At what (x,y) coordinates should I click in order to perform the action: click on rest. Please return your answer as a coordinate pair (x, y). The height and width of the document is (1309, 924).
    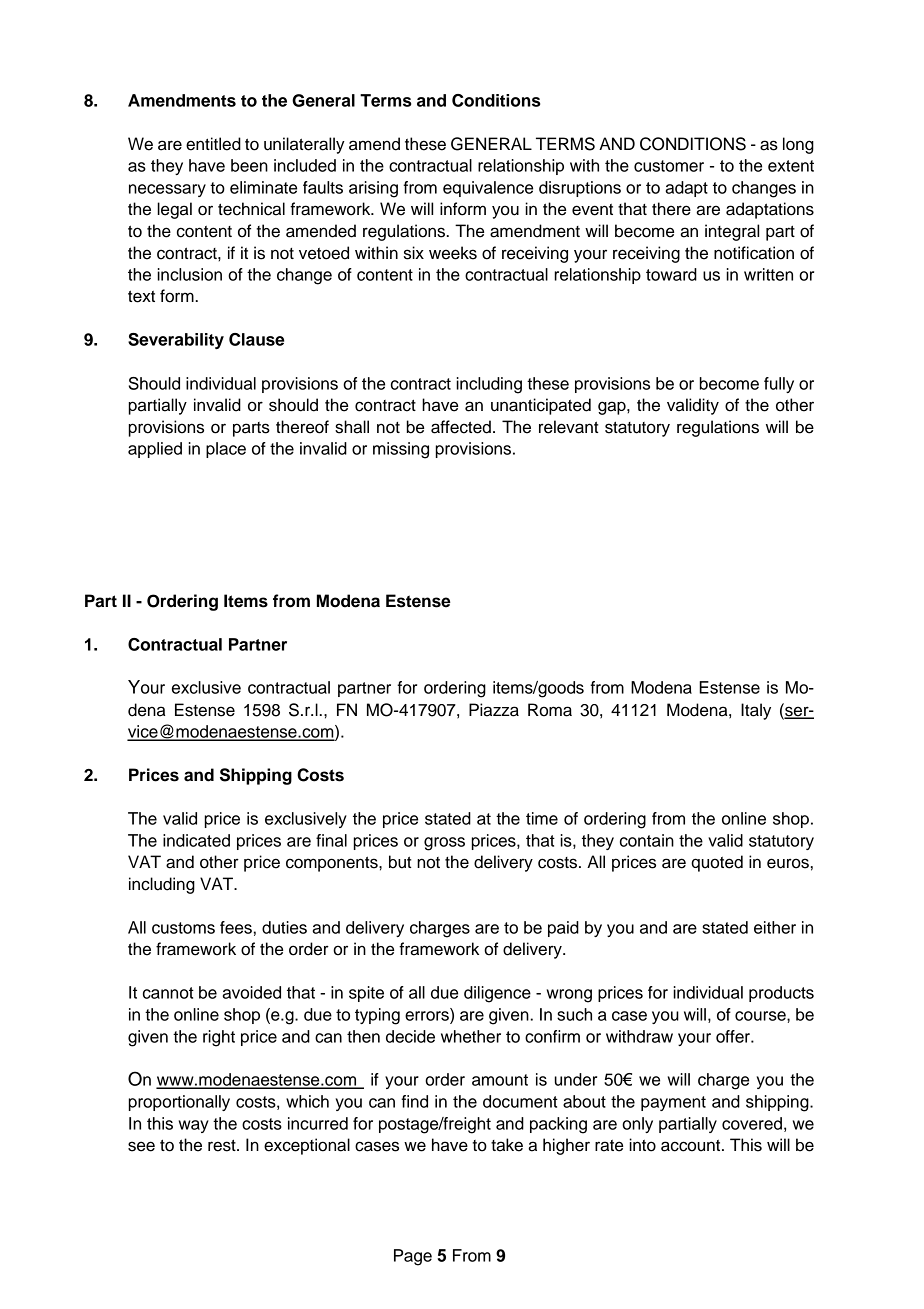
    Looking at the image, I should click on (223, 1145).
